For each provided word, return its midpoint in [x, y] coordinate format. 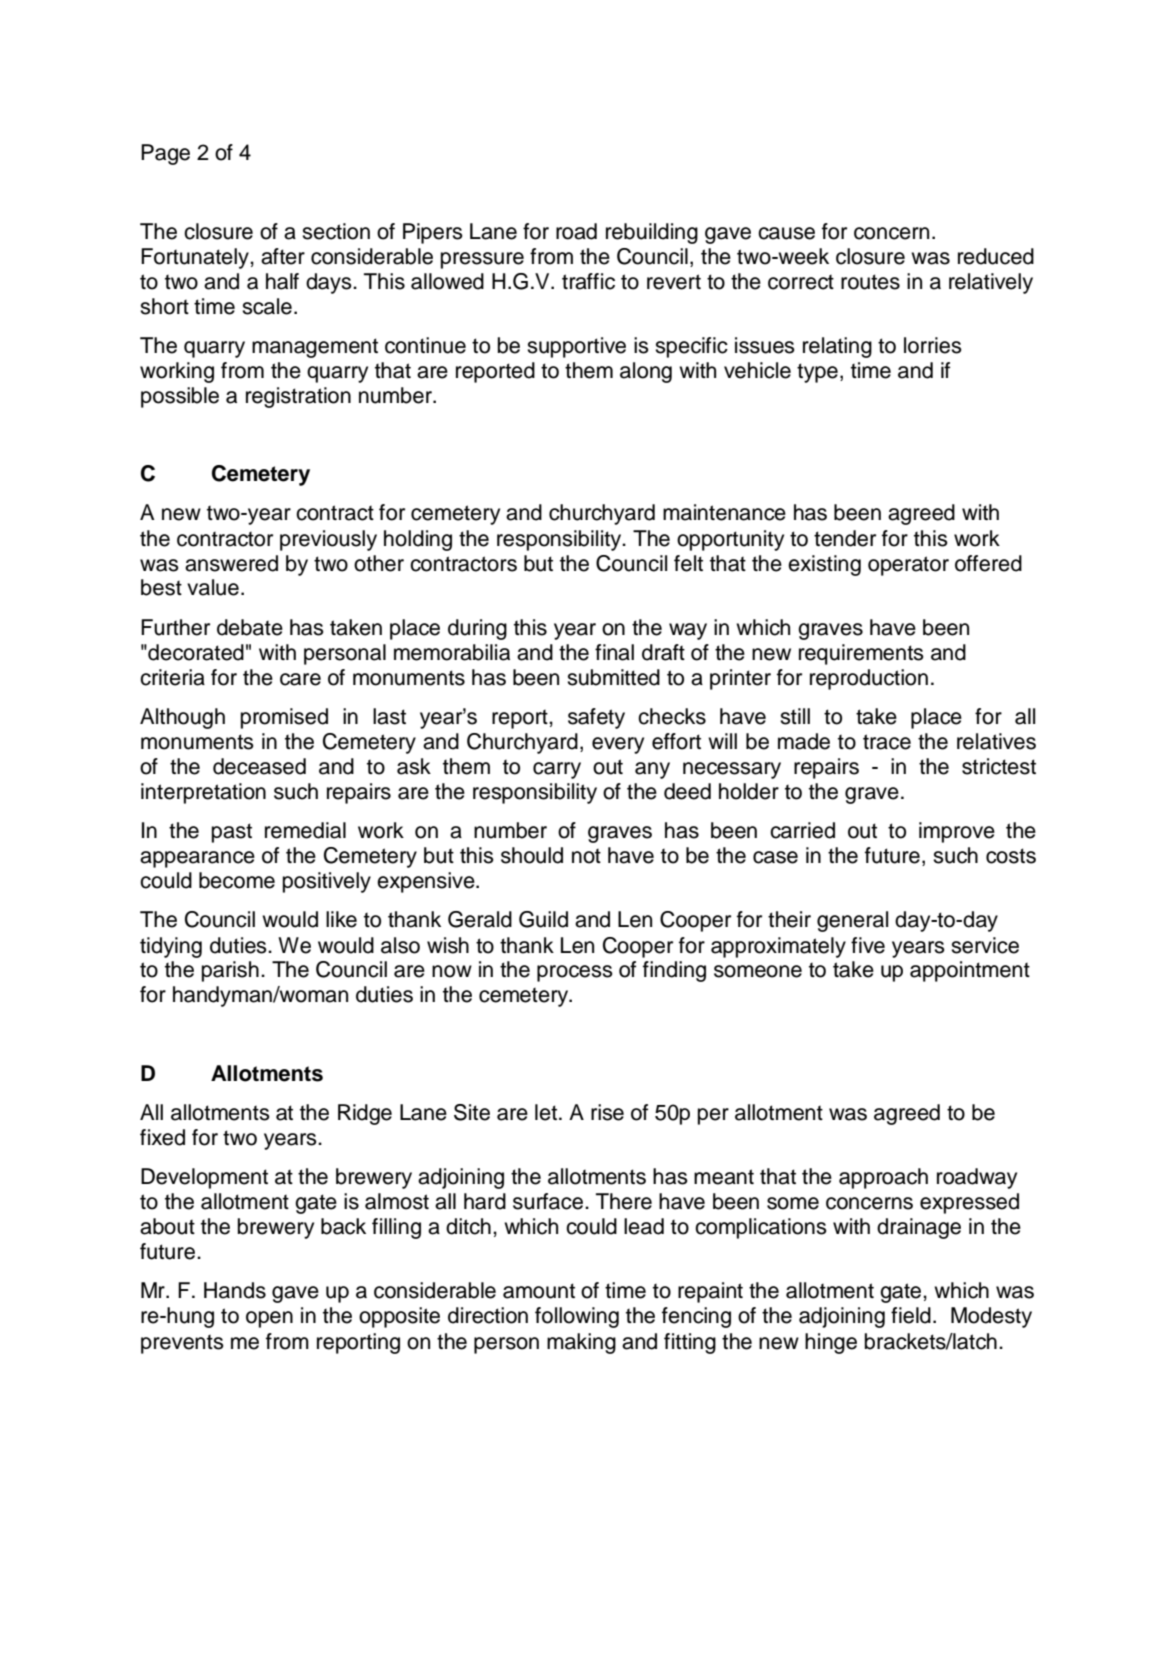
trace [887, 742]
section [336, 231]
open [269, 1319]
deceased [259, 766]
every [618, 745]
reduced [996, 256]
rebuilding [652, 233]
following [577, 1317]
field [911, 1315]
